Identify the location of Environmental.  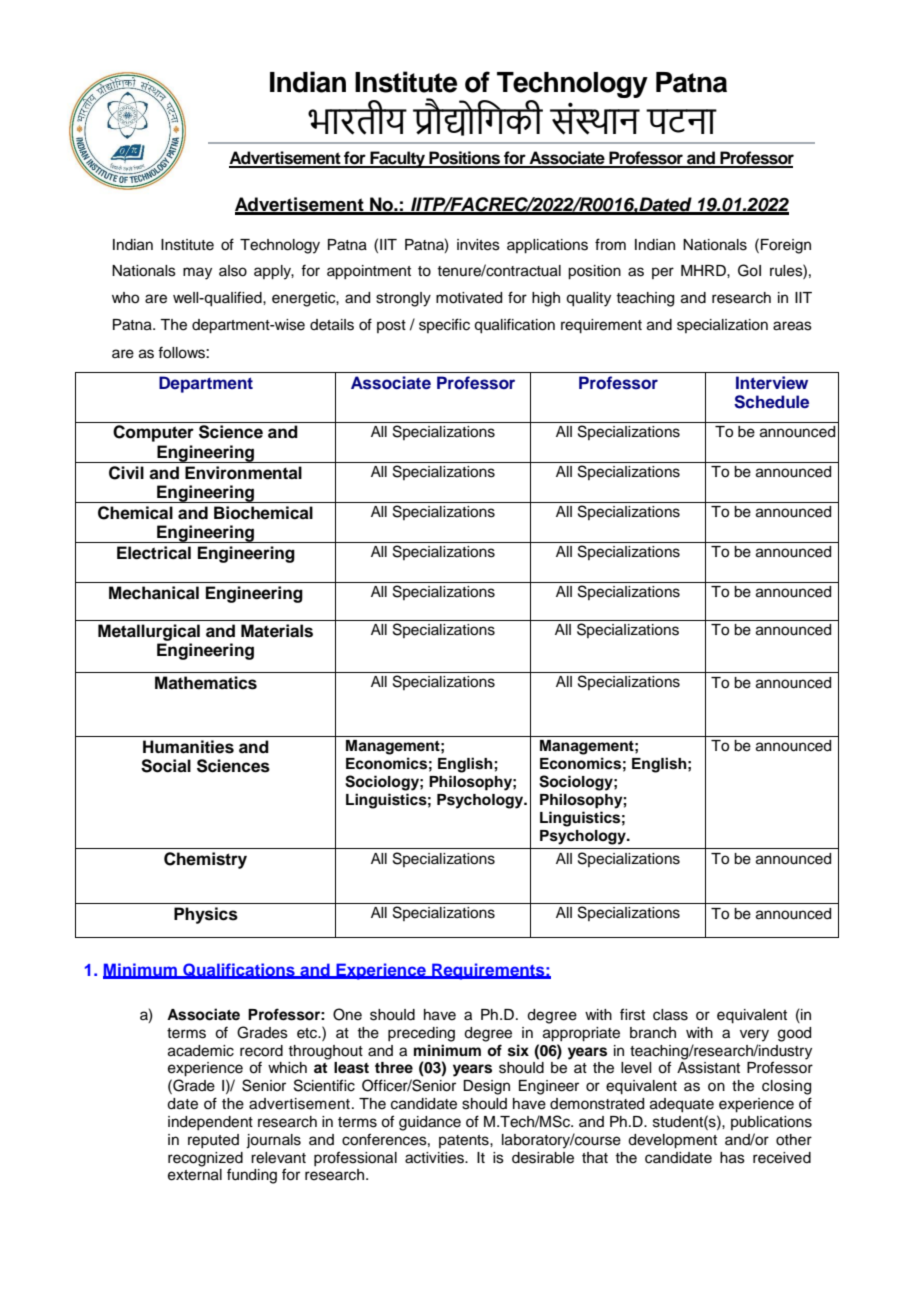
(243, 473).
